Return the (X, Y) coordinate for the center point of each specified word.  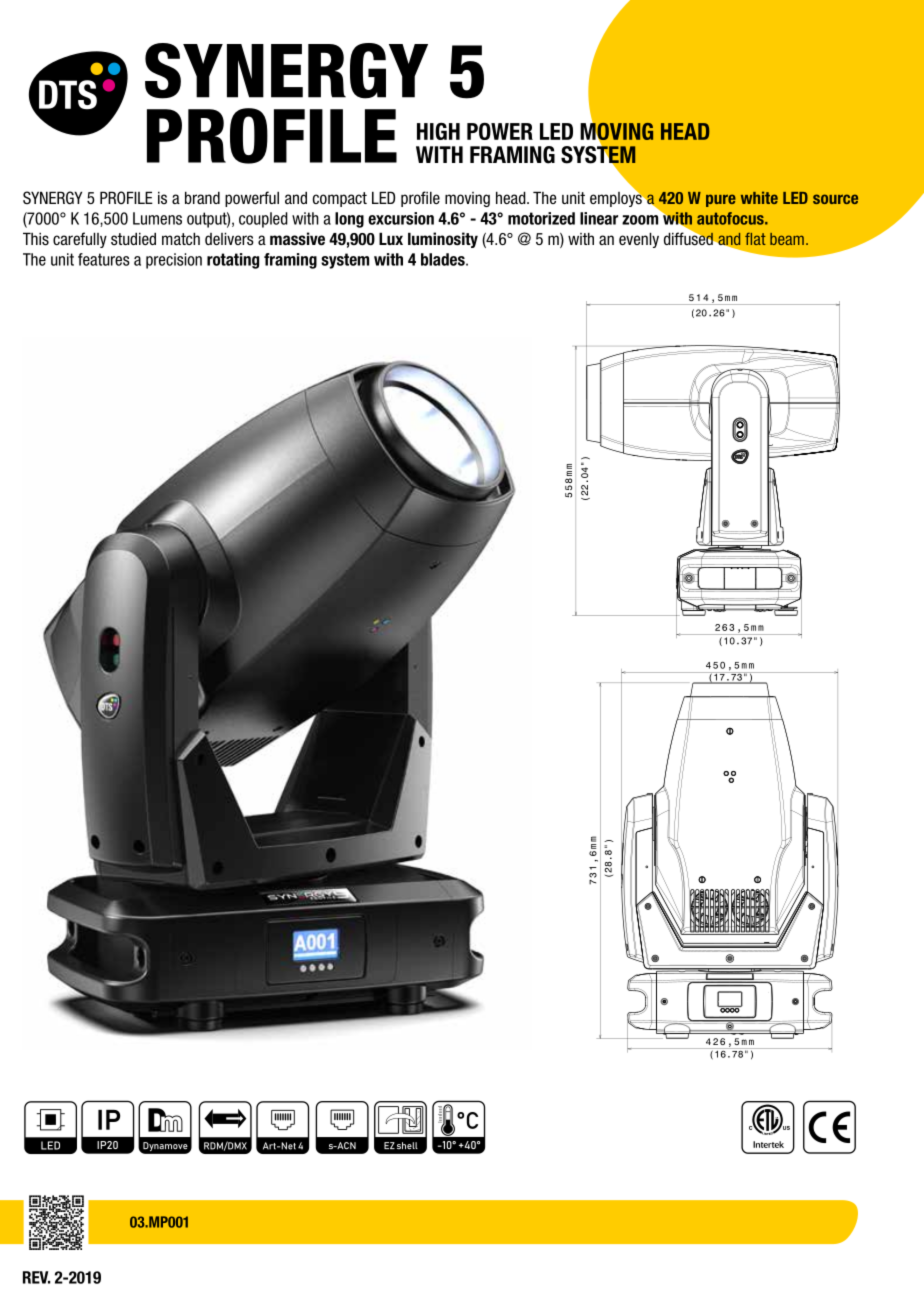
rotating (233, 261)
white (759, 197)
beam (787, 239)
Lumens (157, 218)
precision (174, 261)
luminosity (443, 240)
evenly (639, 240)
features (104, 259)
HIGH (438, 131)
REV (36, 1277)
